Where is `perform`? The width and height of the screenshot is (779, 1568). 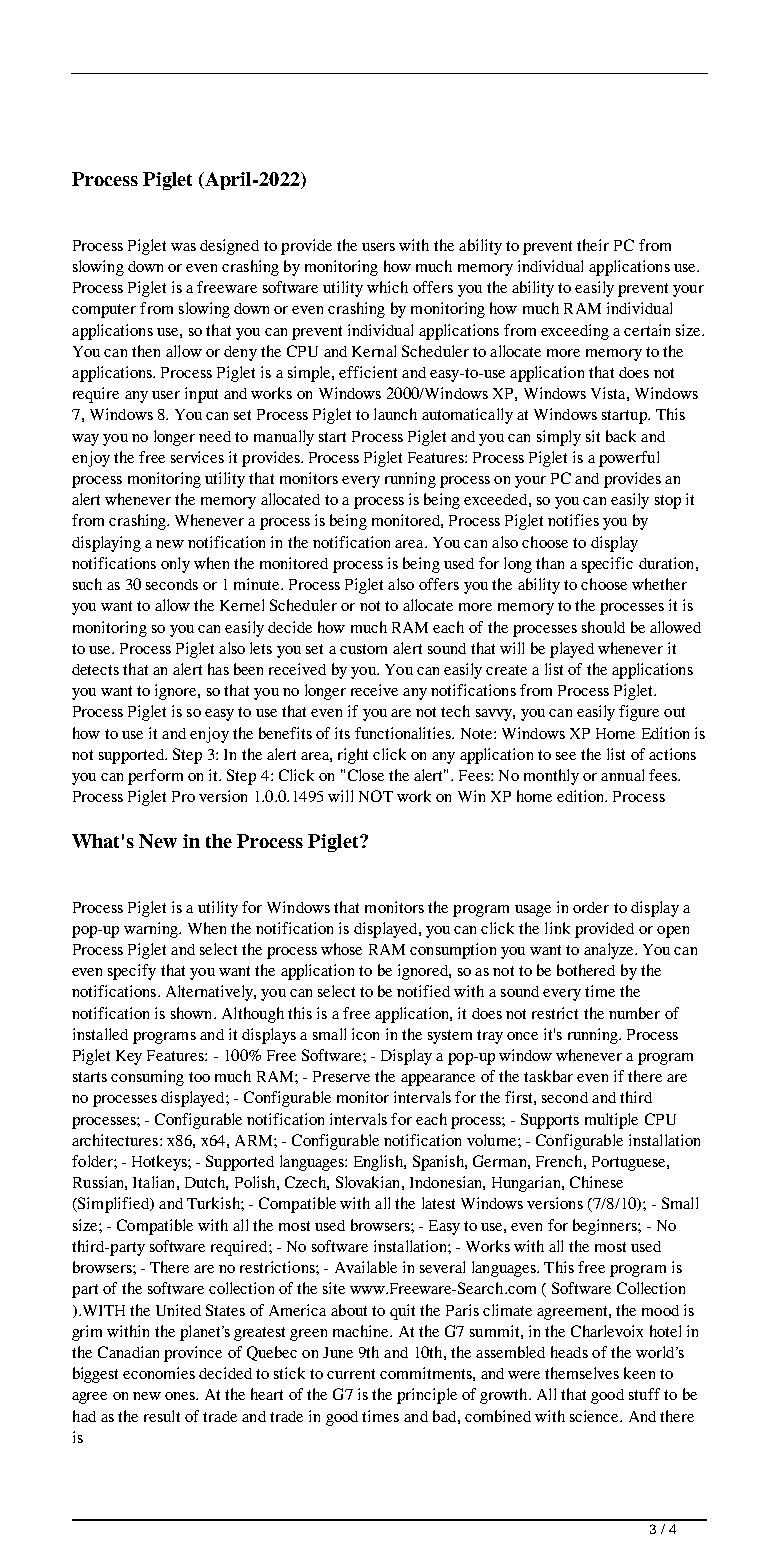 perform is located at coordinates (155, 777).
